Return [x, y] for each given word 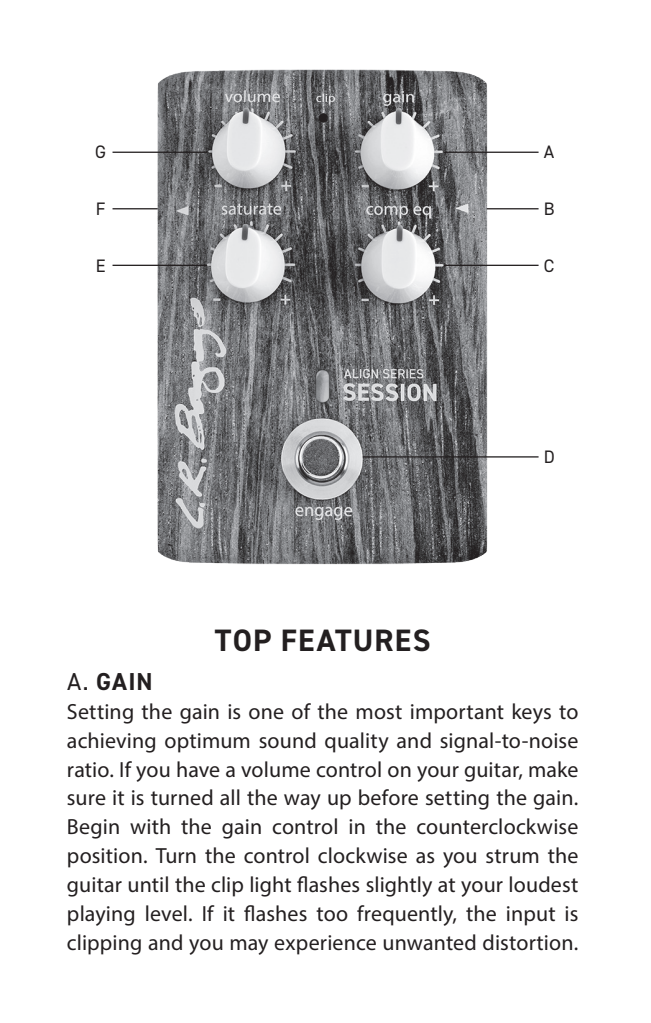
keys [532, 713]
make [553, 769]
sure [86, 800]
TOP [243, 640]
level [166, 913]
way [302, 802]
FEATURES [356, 640]
